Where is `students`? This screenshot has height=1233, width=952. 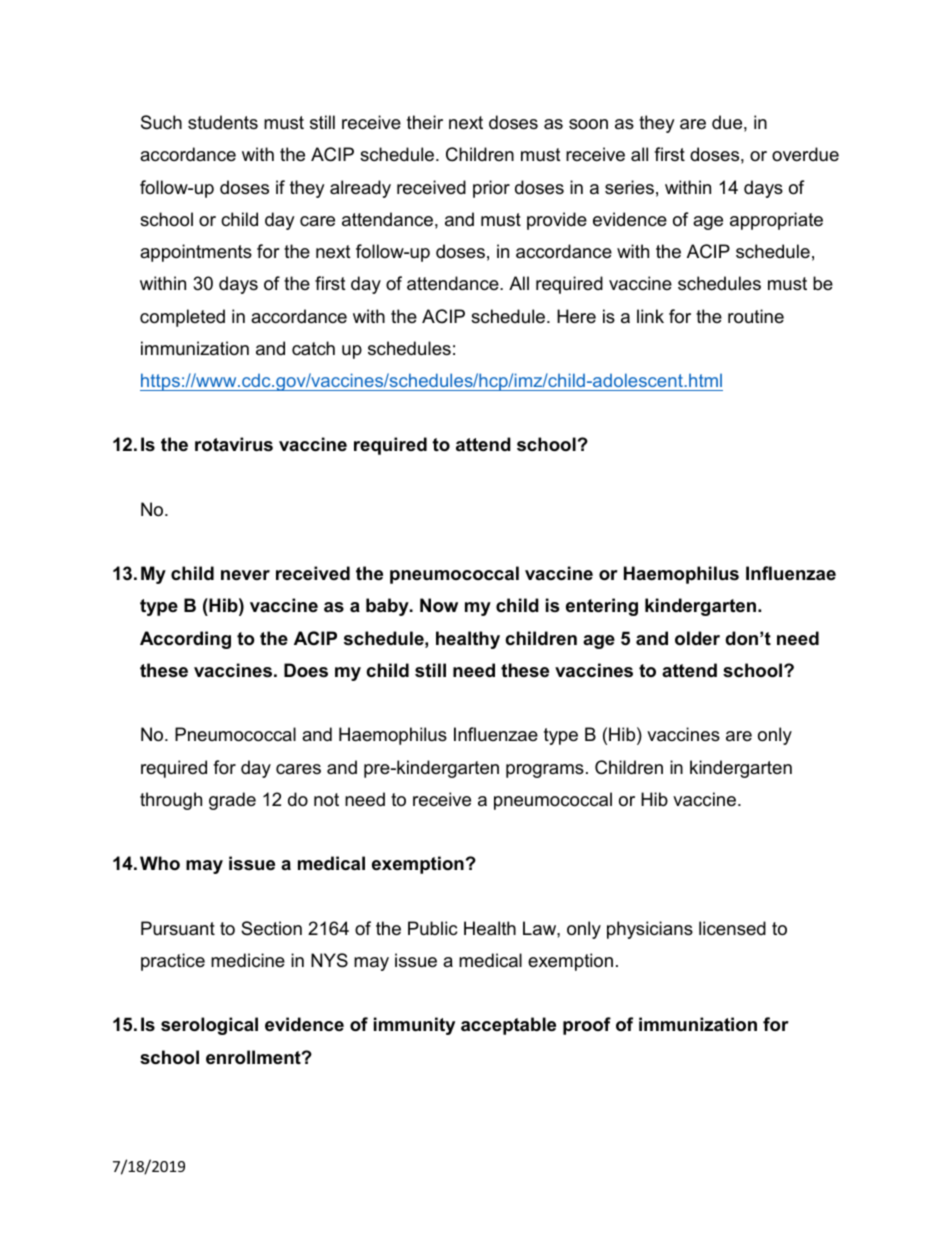
students is located at coordinates (223, 122).
